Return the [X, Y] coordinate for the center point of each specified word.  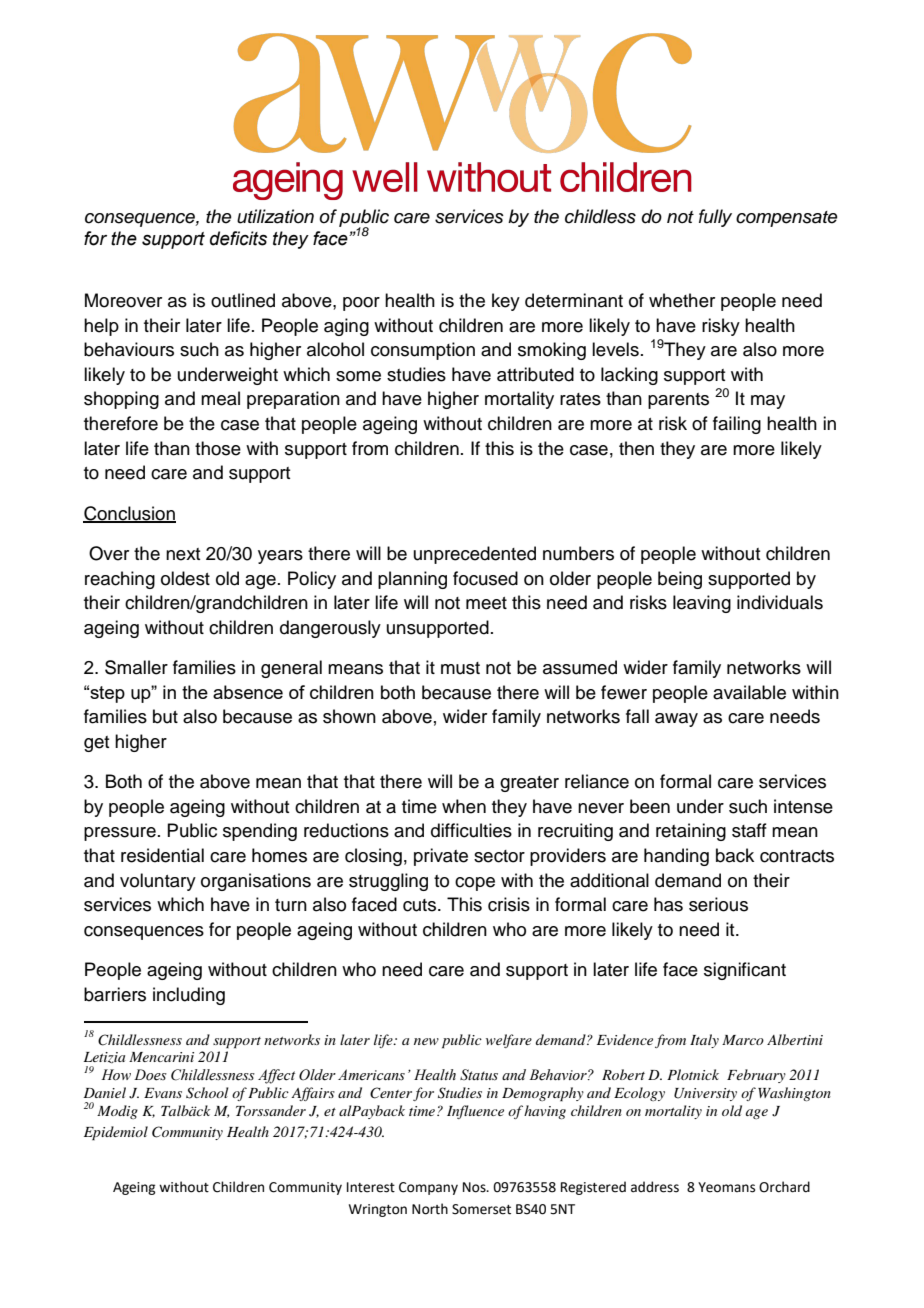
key [506, 302]
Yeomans [726, 1187]
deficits [238, 238]
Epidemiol [116, 1133]
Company [428, 1188]
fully [715, 218]
